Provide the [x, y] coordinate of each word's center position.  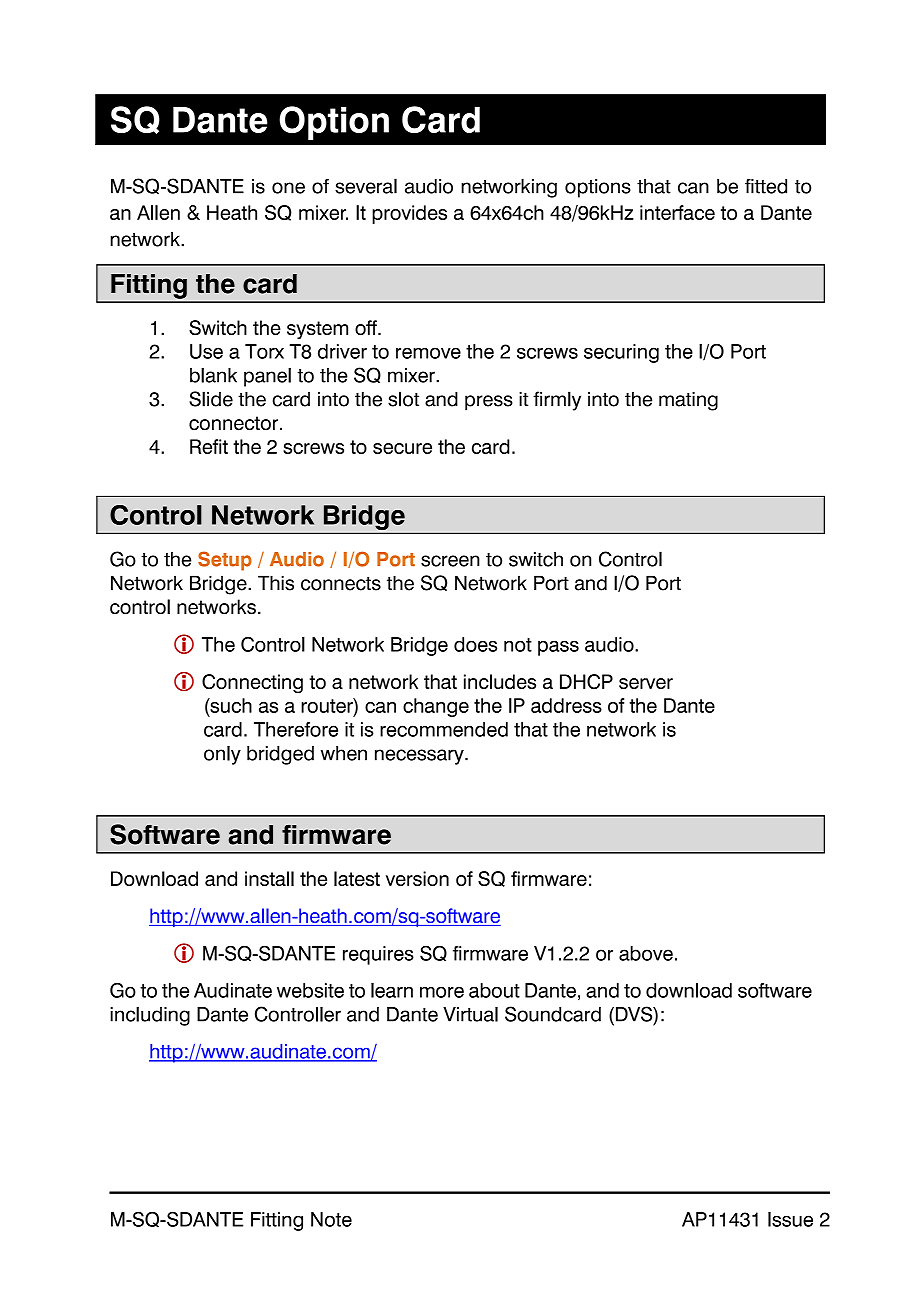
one [288, 188]
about [494, 990]
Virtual [470, 1014]
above [646, 953]
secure [402, 448]
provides [409, 214]
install [269, 878]
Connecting [252, 683]
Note [331, 1219]
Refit [209, 446]
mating [688, 401]
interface [677, 212]
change [436, 707]
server [646, 683]
